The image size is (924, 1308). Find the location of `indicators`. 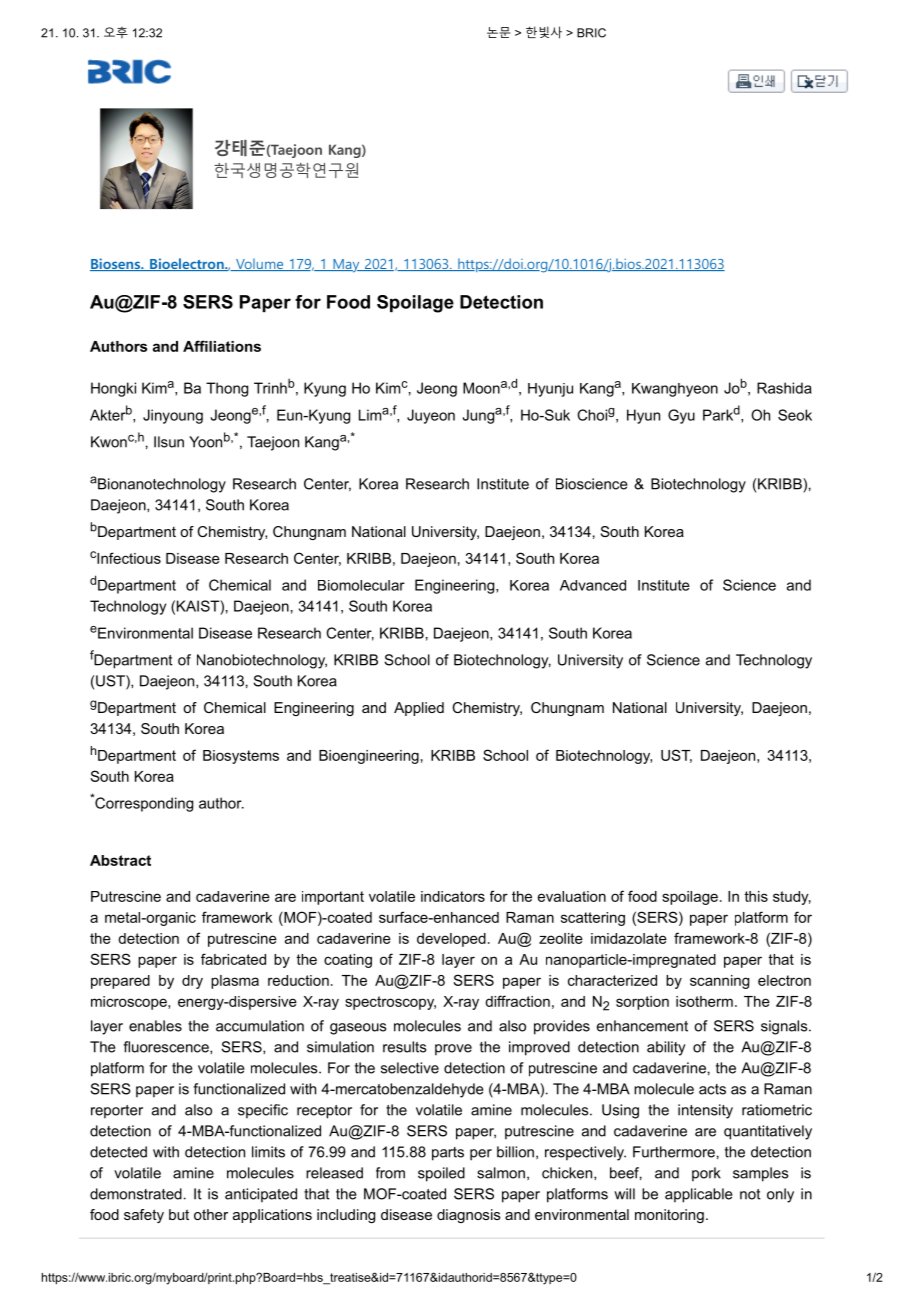

indicators is located at coordinates (453, 896).
